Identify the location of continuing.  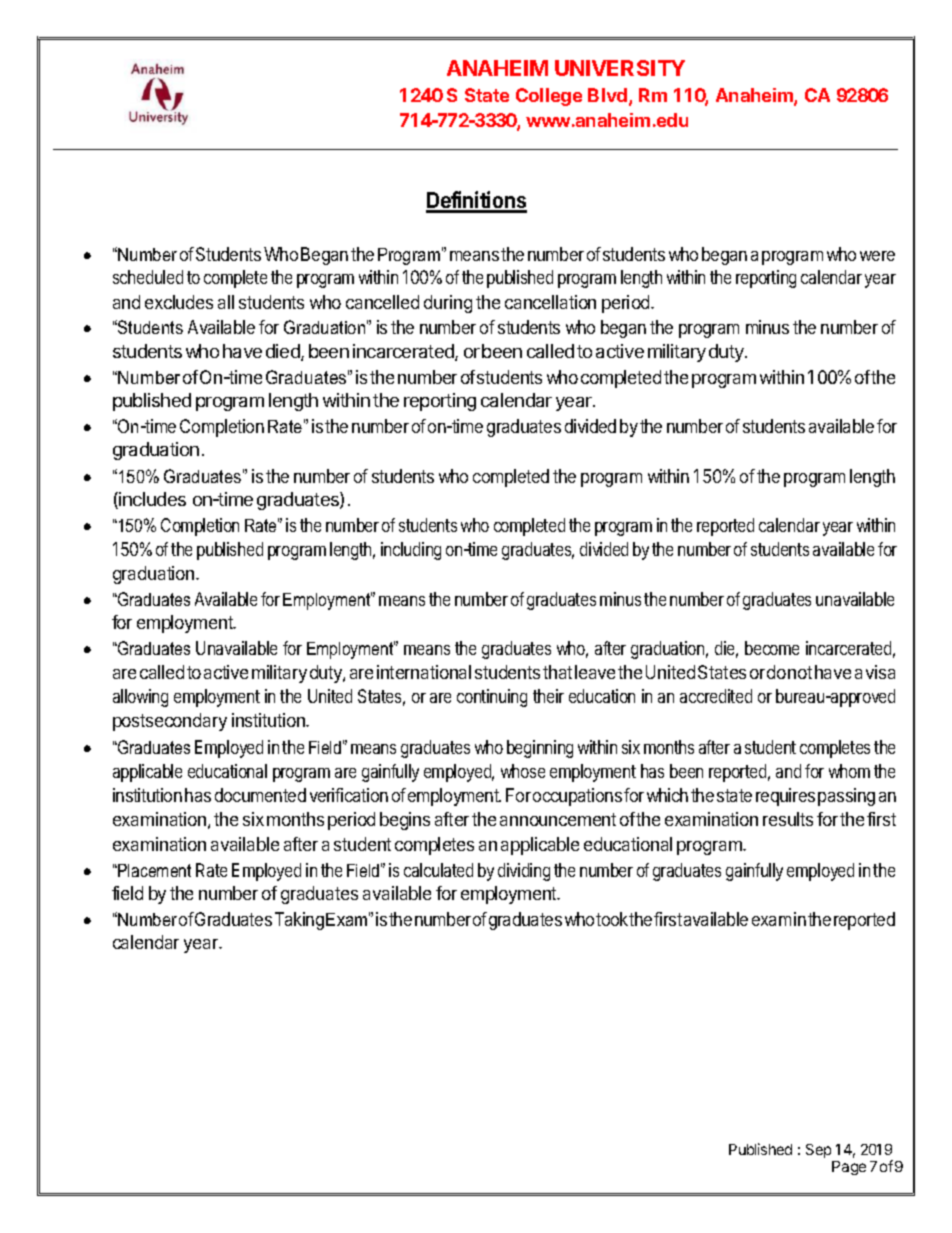
(492, 698).
